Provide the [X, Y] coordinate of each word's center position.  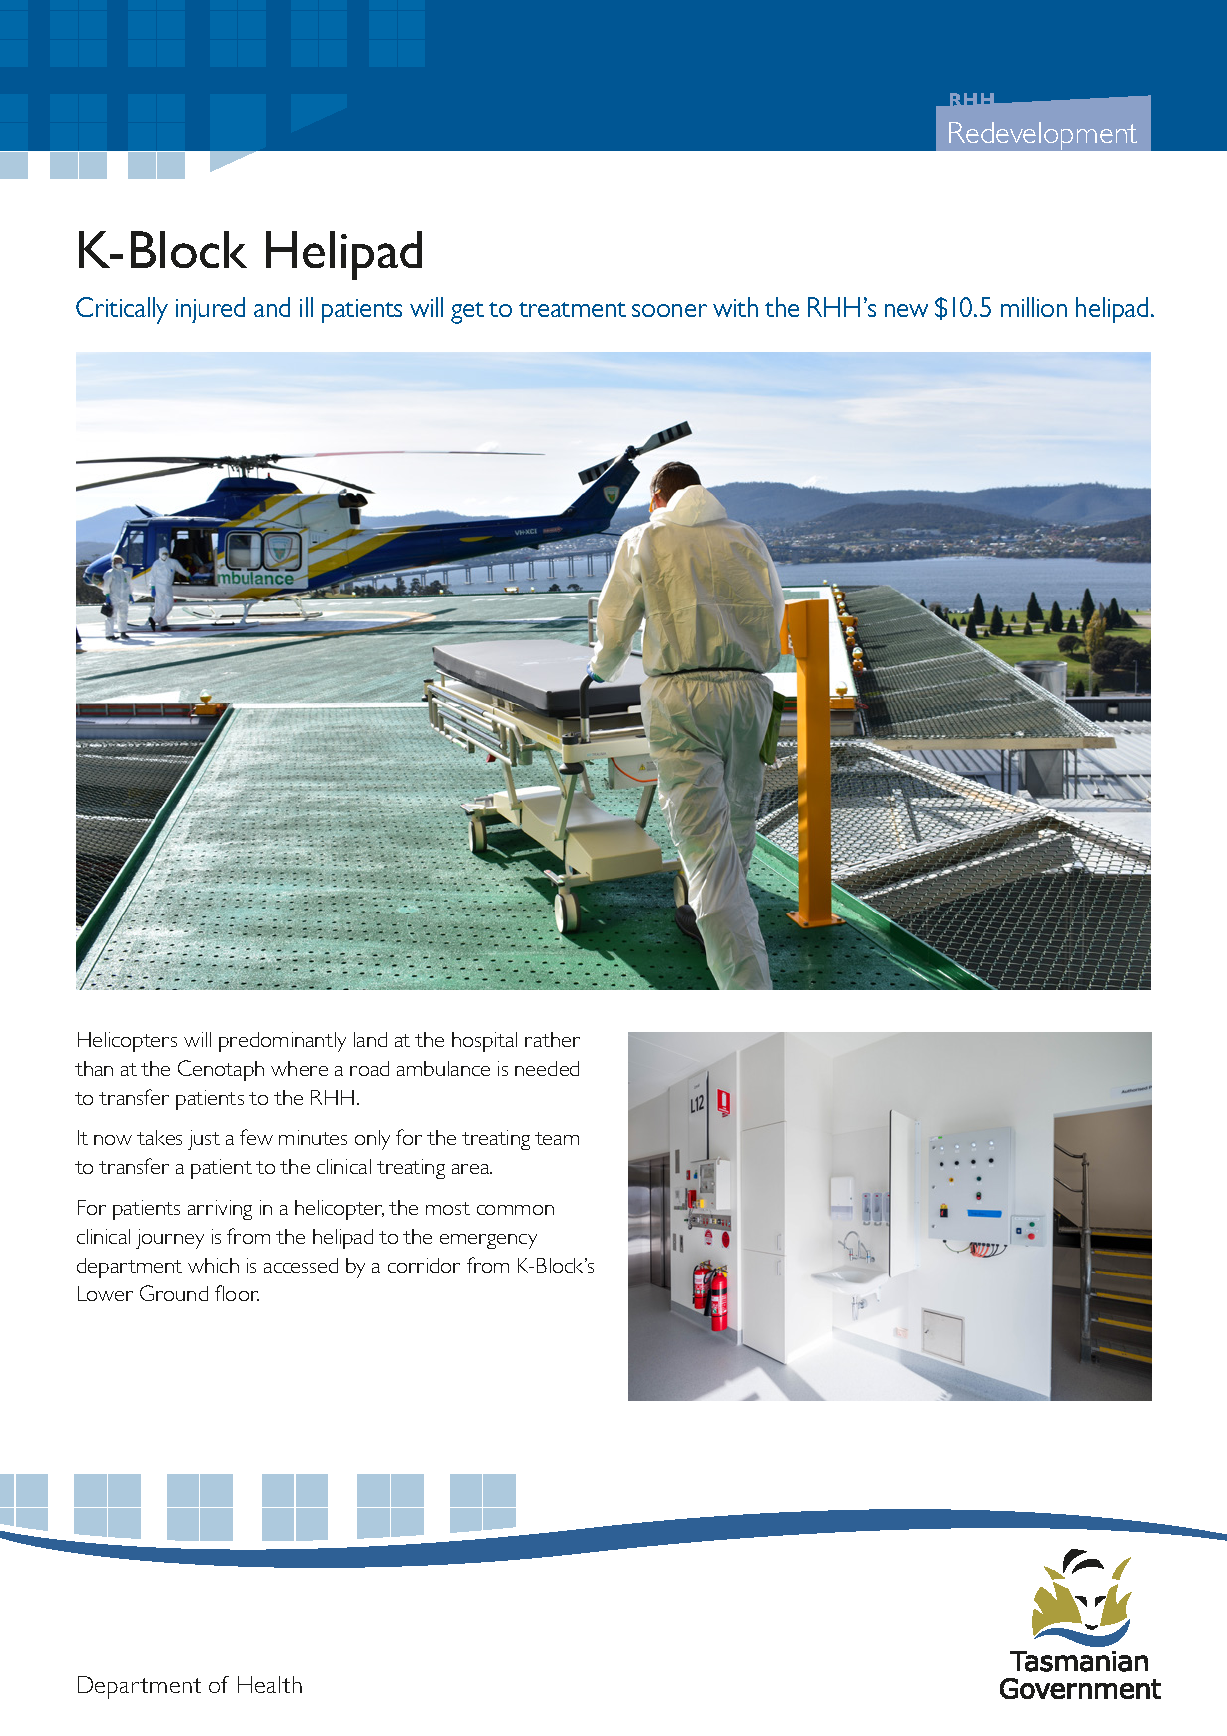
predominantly [282, 1042]
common [515, 1210]
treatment [572, 309]
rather [552, 1039]
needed [547, 1068]
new [906, 310]
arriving [220, 1210]
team [557, 1138]
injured [210, 310]
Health [270, 1684]
